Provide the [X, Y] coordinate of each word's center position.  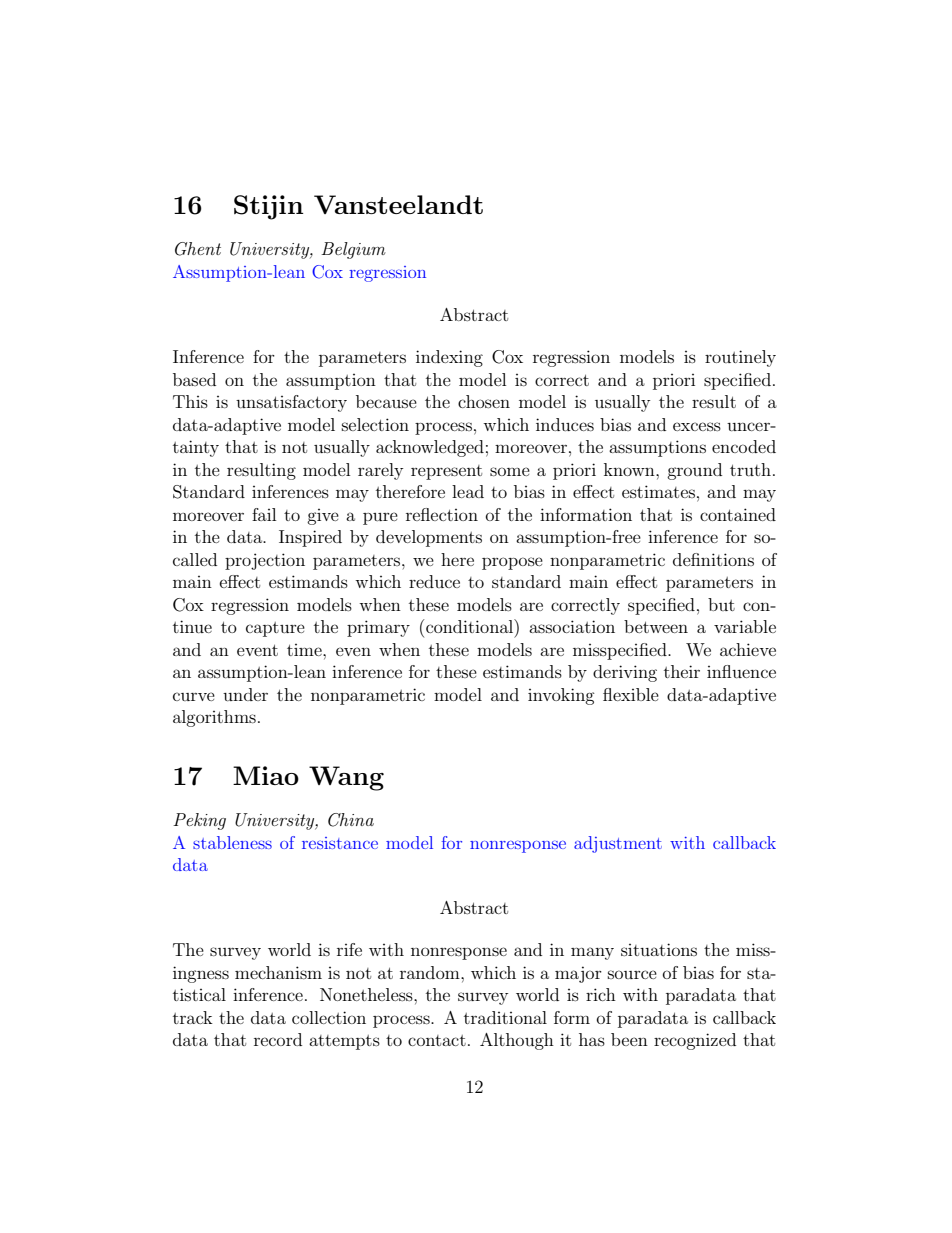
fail [264, 514]
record [278, 1039]
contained [738, 514]
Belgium [353, 250]
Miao [266, 775]
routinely [740, 358]
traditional [505, 1017]
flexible [631, 694]
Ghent [198, 249]
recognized [695, 1041]
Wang [346, 778]
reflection [442, 514]
